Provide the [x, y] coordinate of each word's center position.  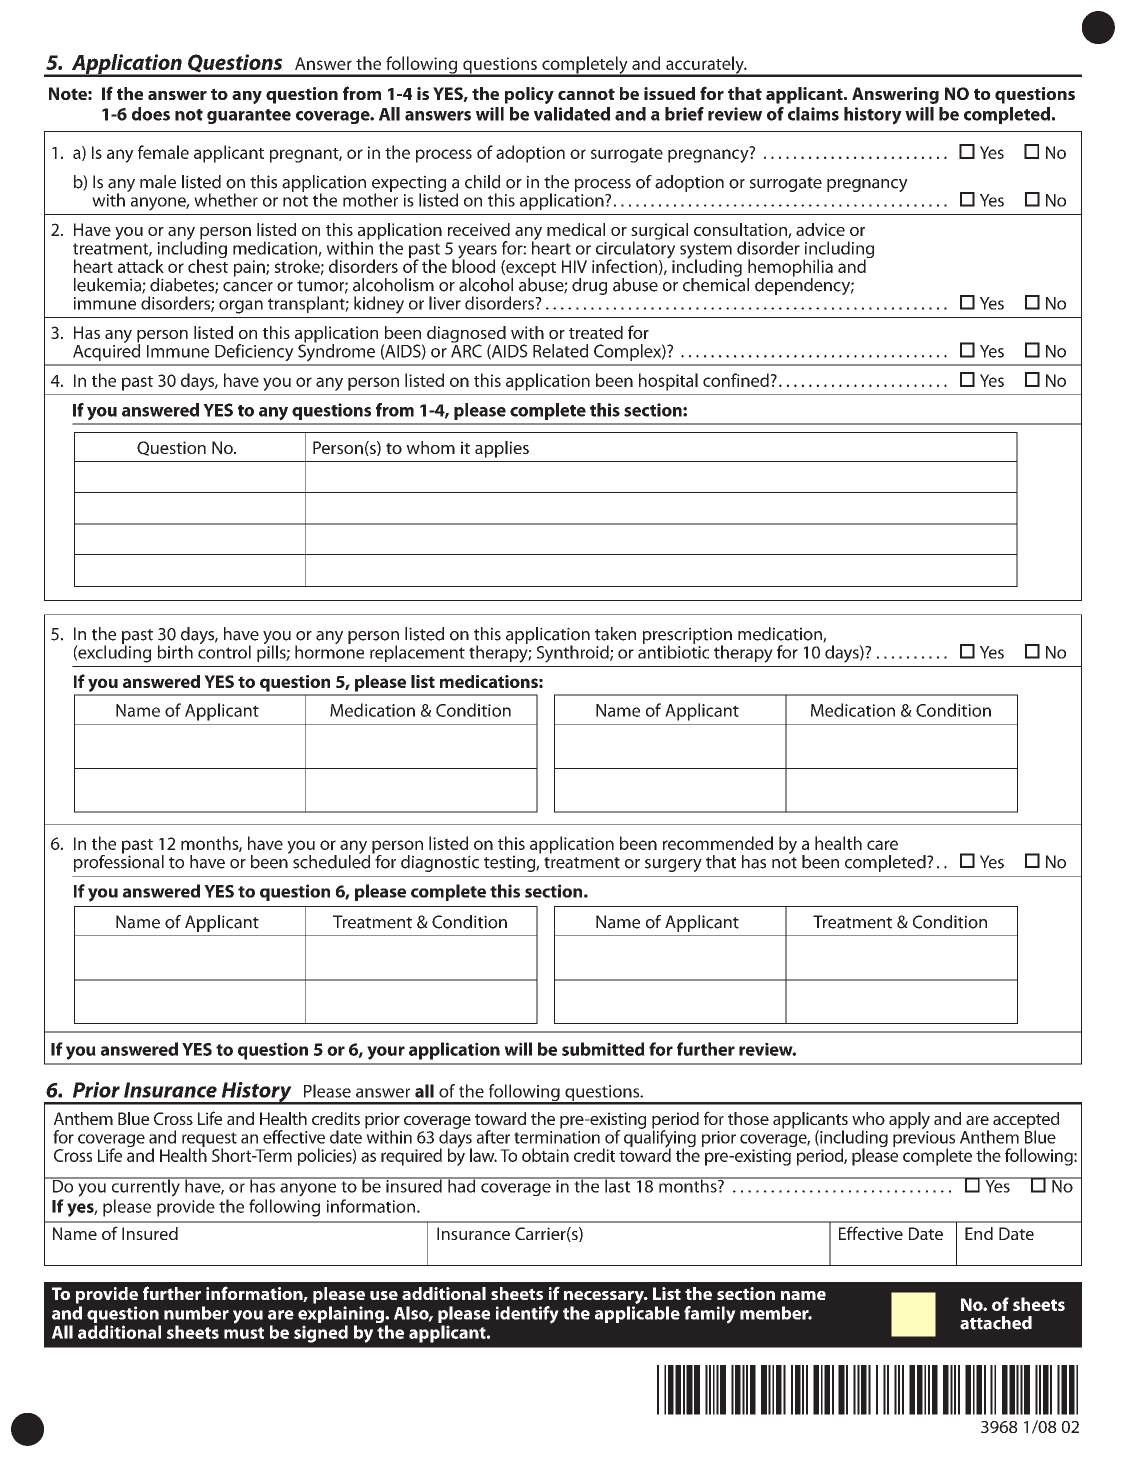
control [224, 651]
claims [813, 114]
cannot [586, 94]
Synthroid [574, 654]
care [882, 845]
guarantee [249, 116]
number [196, 1313]
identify [527, 1315]
